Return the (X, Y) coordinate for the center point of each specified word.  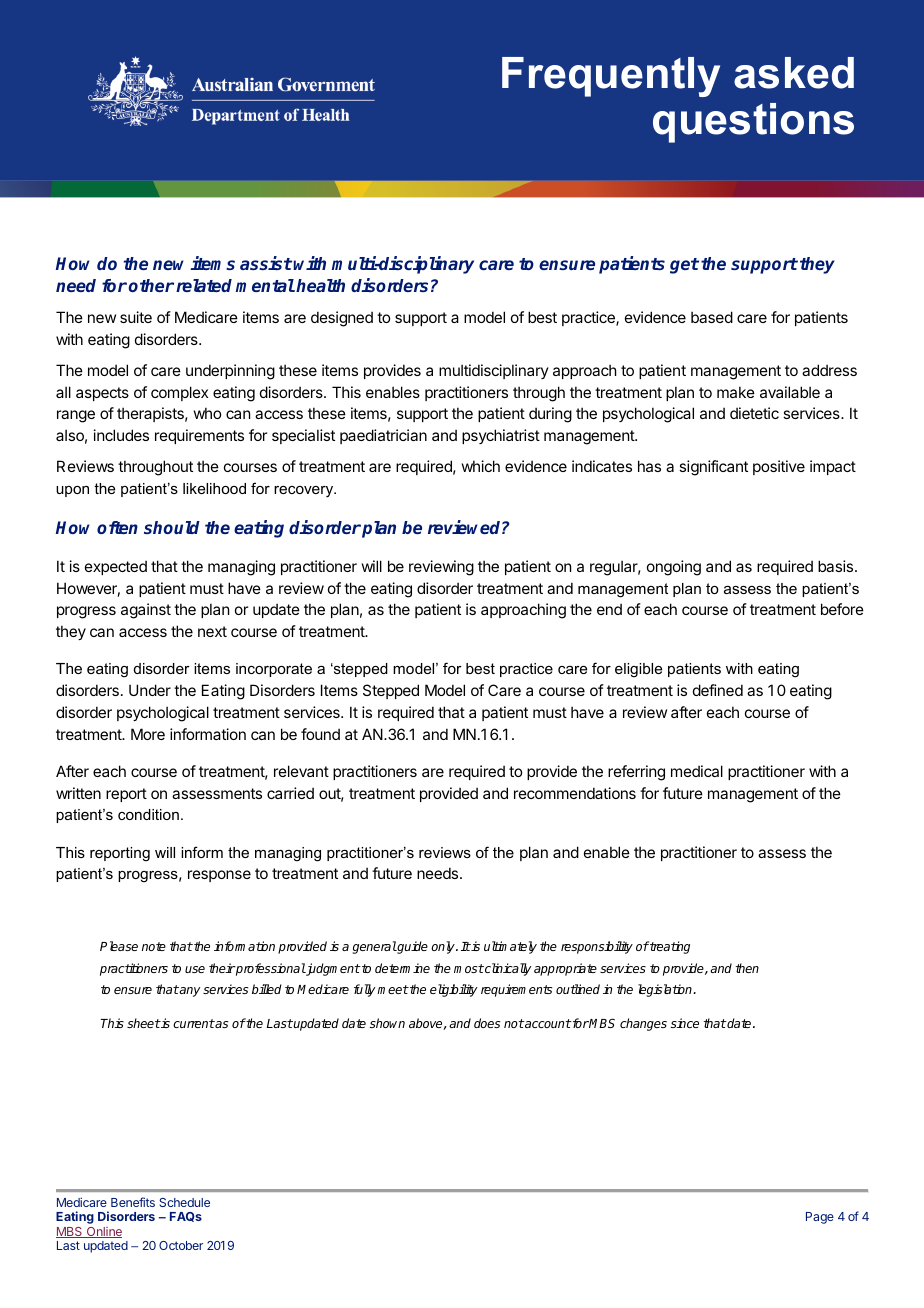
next (212, 631)
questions (753, 123)
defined (718, 690)
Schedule (184, 1202)
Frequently (611, 77)
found (320, 734)
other (151, 285)
